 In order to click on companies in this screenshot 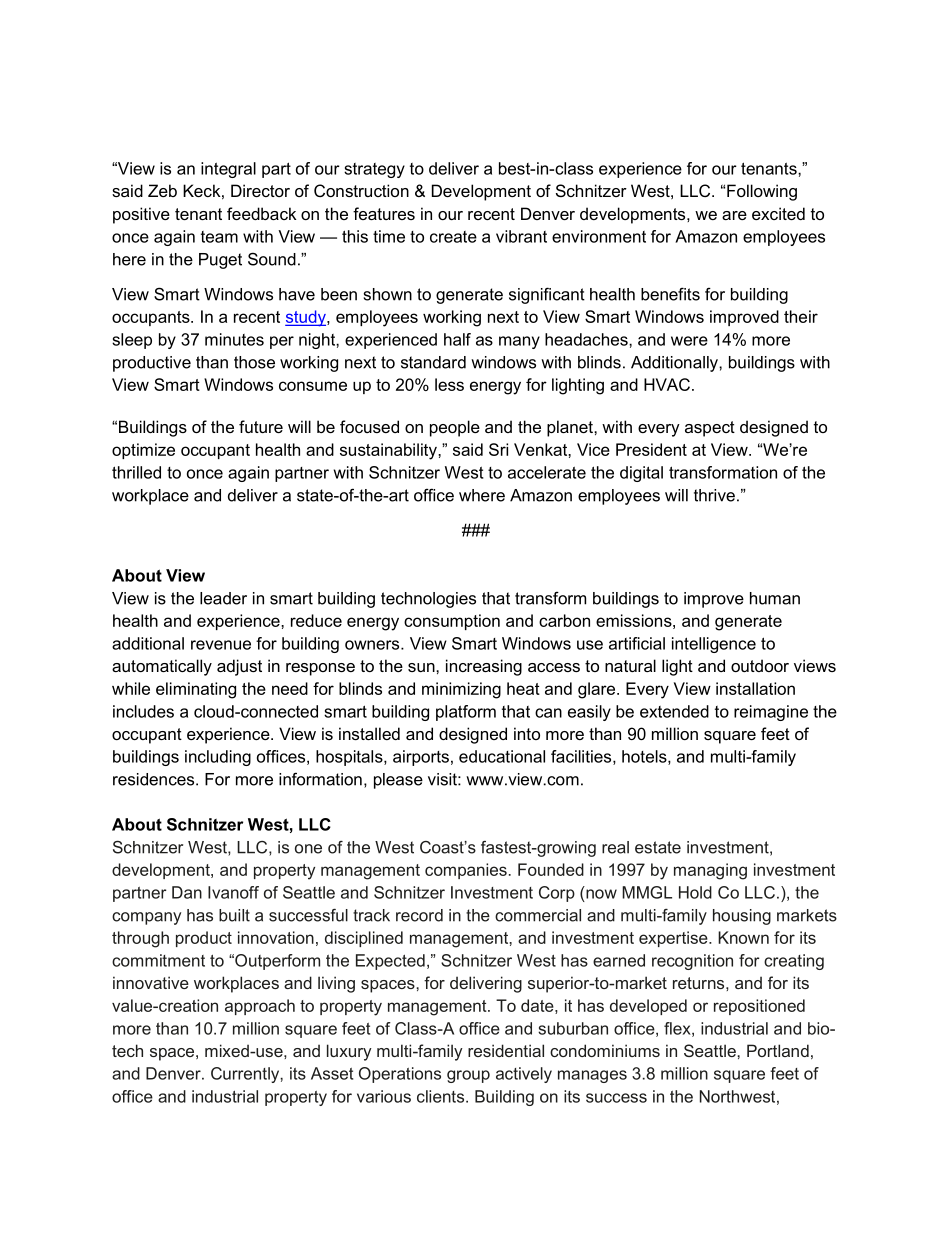, I will do `click(466, 871)`.
